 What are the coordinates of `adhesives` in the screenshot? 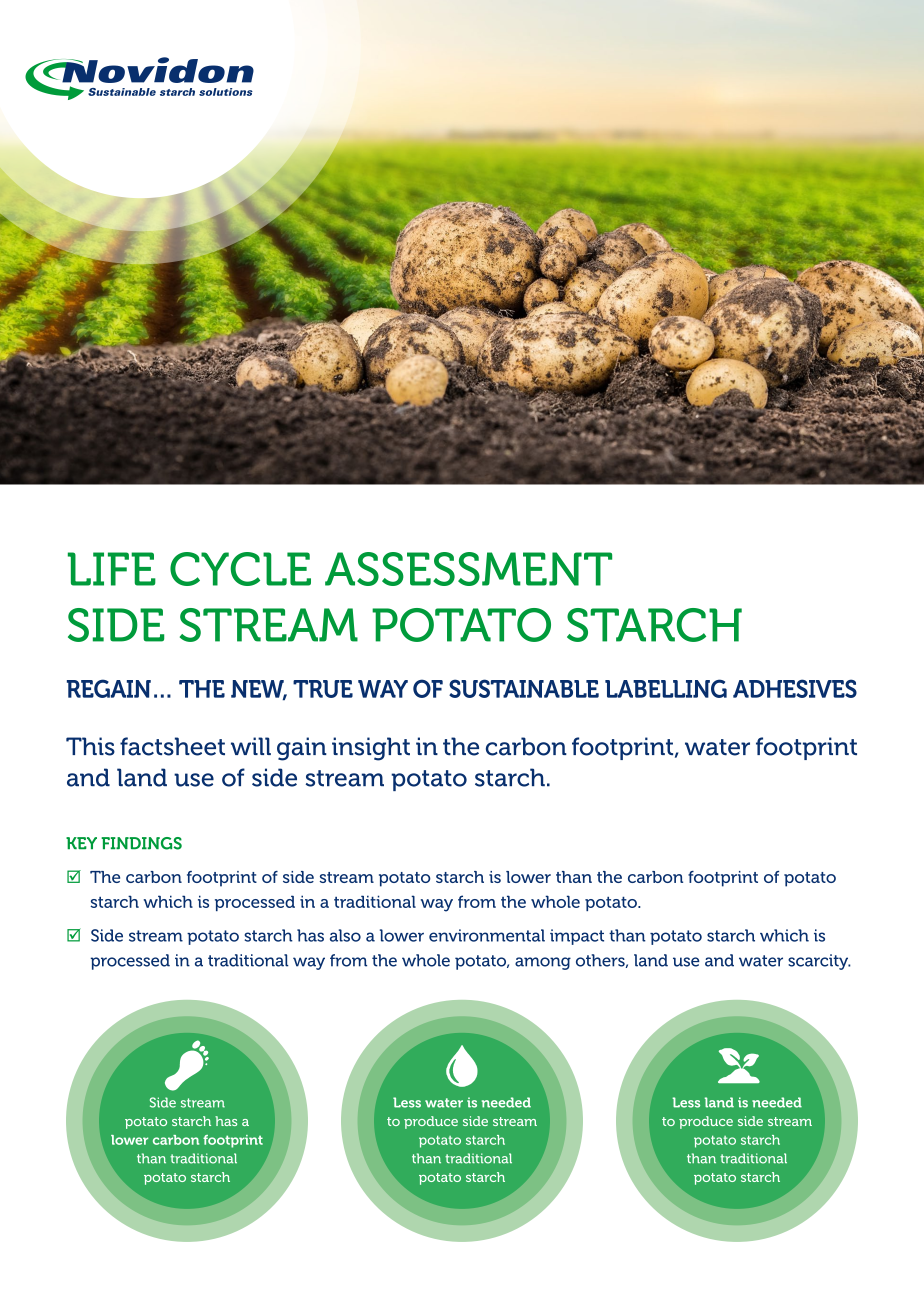 It's located at (795, 688).
